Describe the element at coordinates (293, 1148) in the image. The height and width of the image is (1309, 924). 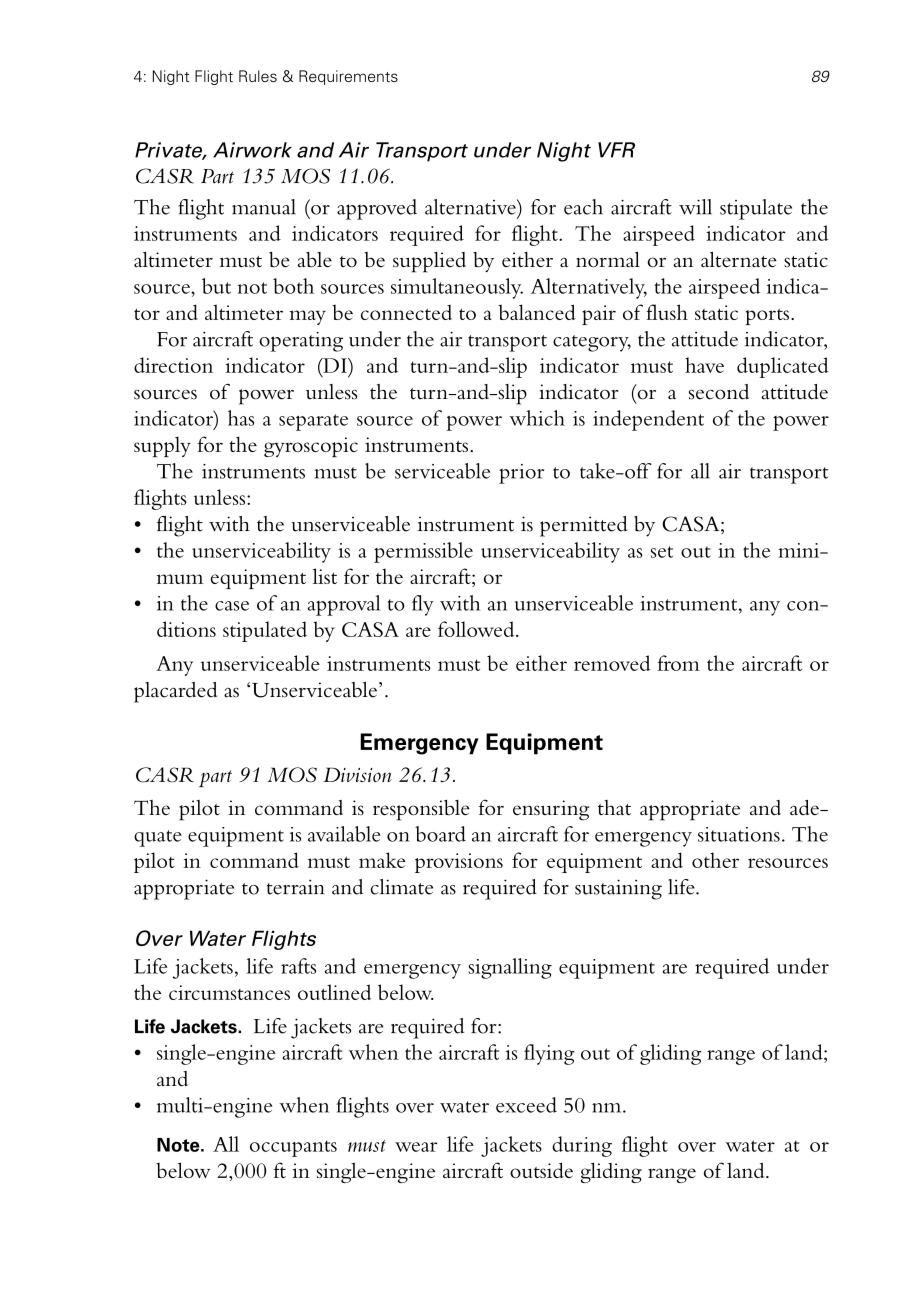
I see `occupants` at that location.
